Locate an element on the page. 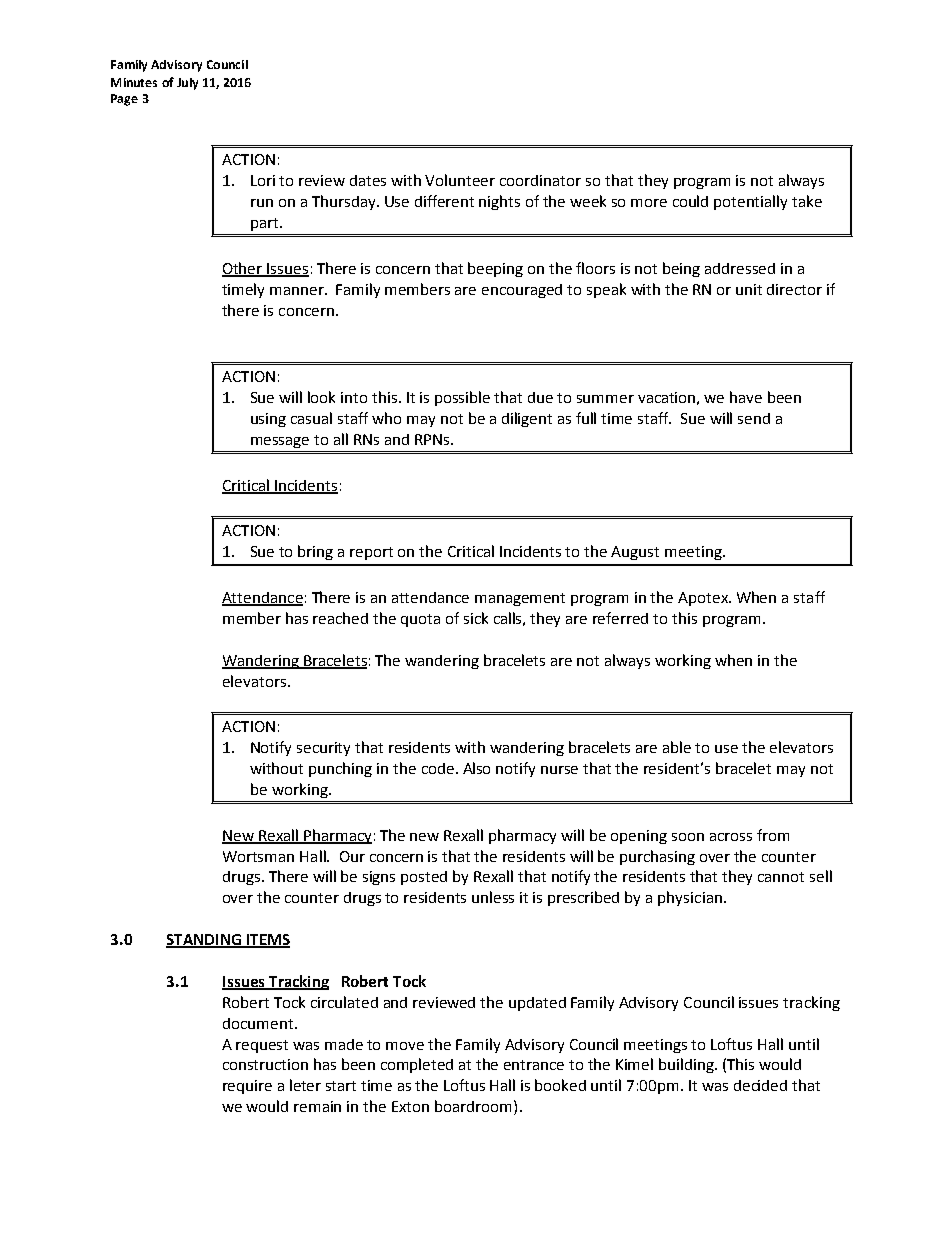  August is located at coordinates (635, 553).
